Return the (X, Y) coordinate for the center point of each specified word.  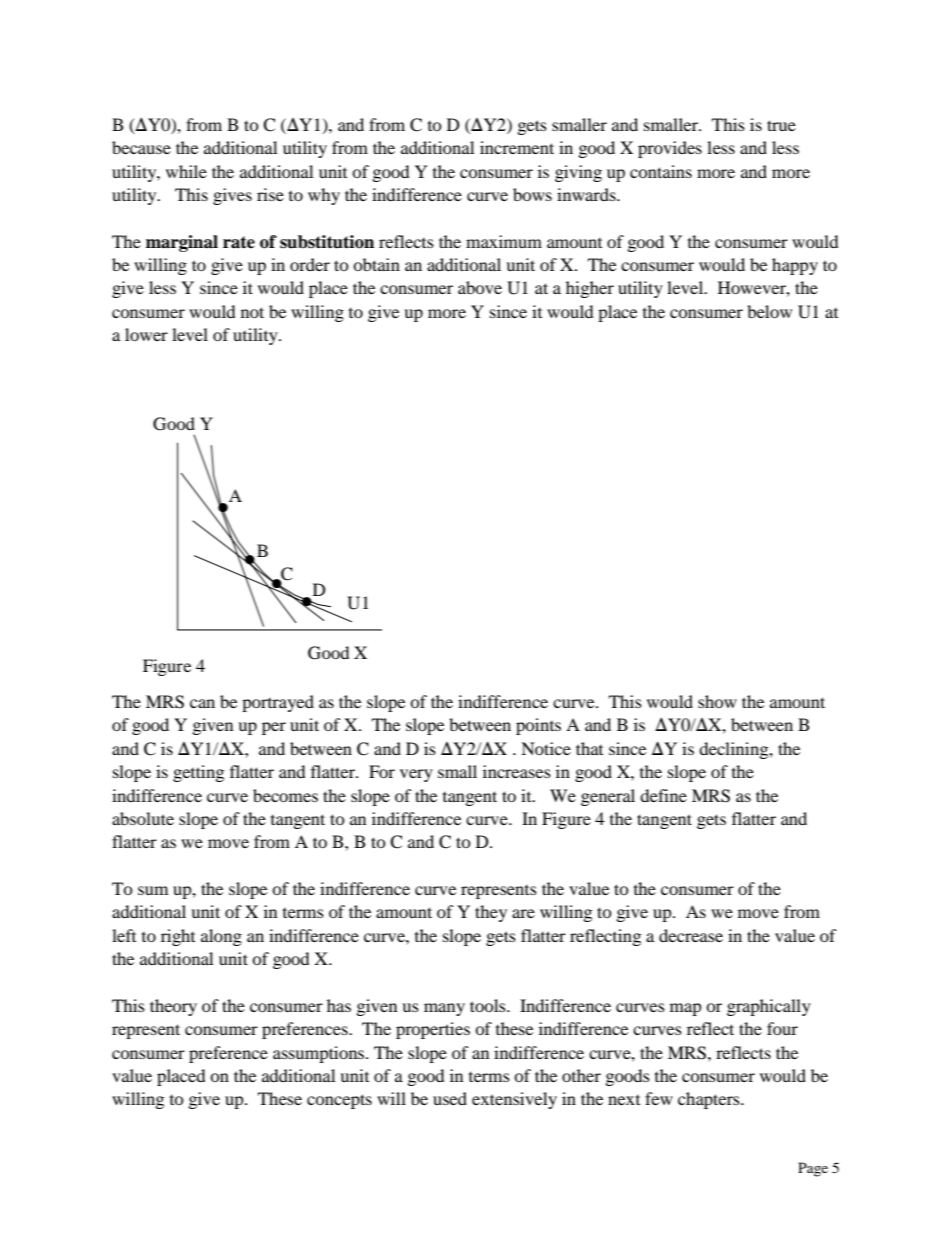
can (202, 703)
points (538, 726)
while (186, 171)
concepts (339, 1101)
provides (670, 149)
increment (517, 147)
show (717, 701)
